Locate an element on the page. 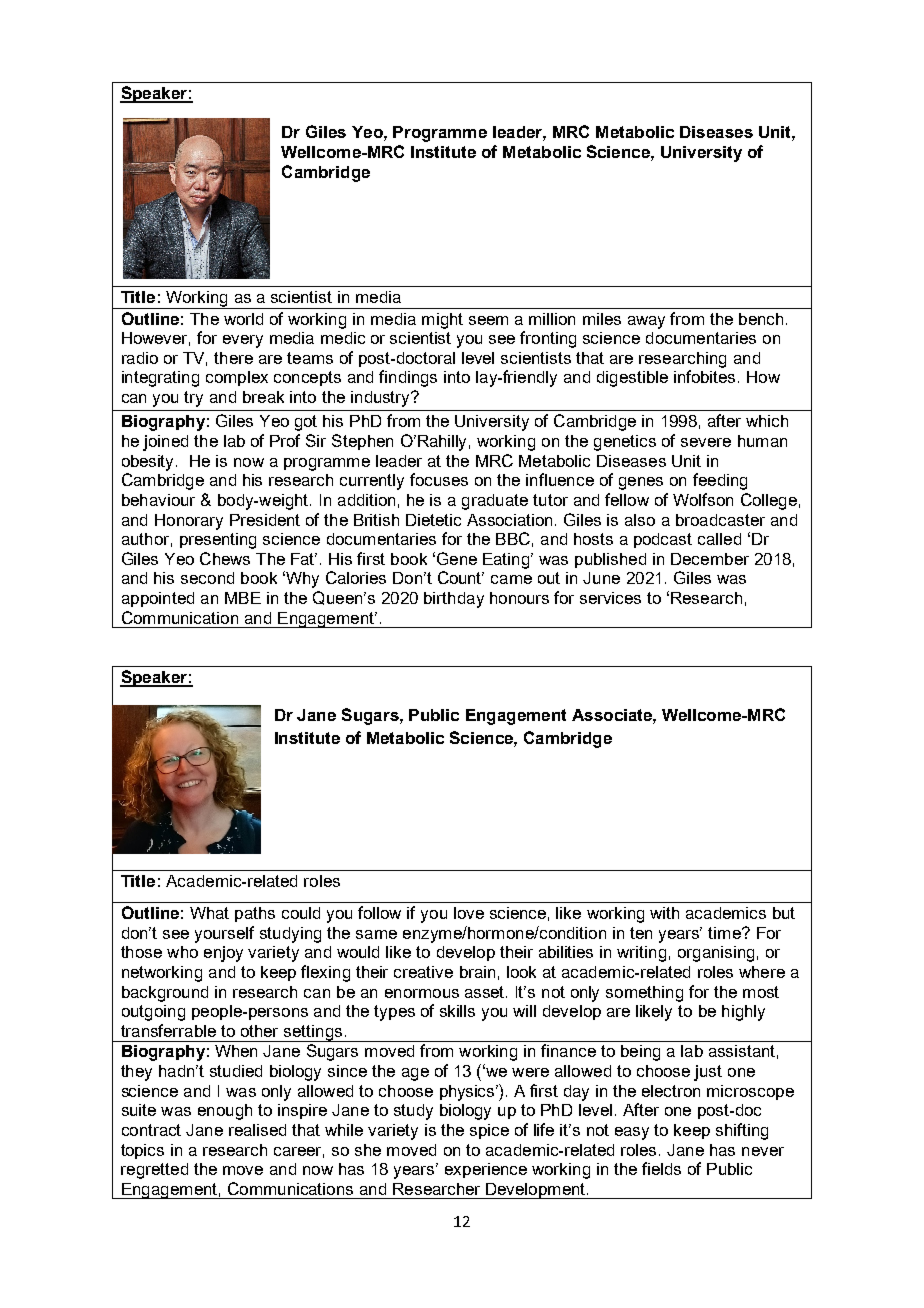 Image resolution: width=924 pixels, height=1308 pixels. second is located at coordinates (207, 578).
